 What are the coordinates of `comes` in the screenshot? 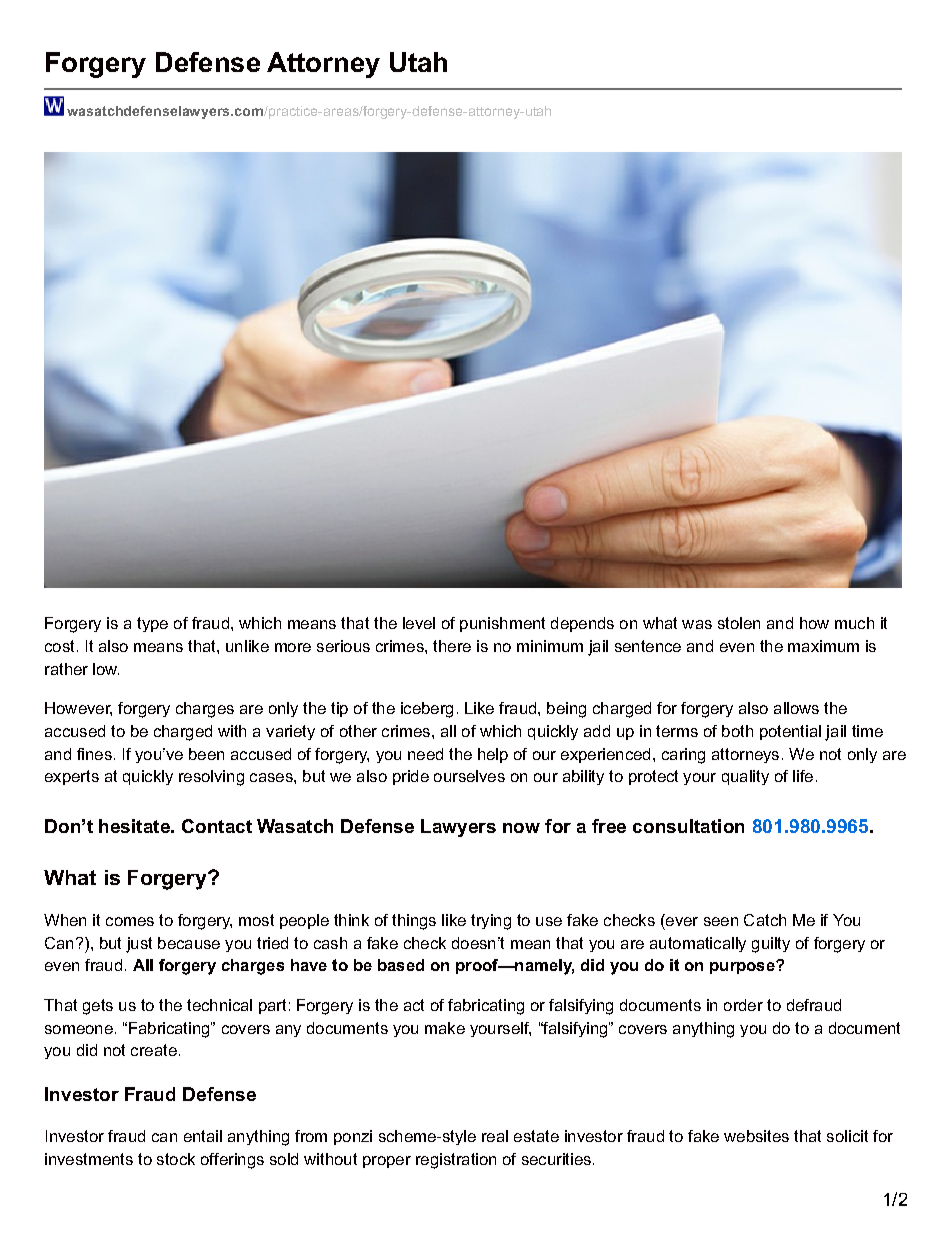 It's located at (130, 921).
